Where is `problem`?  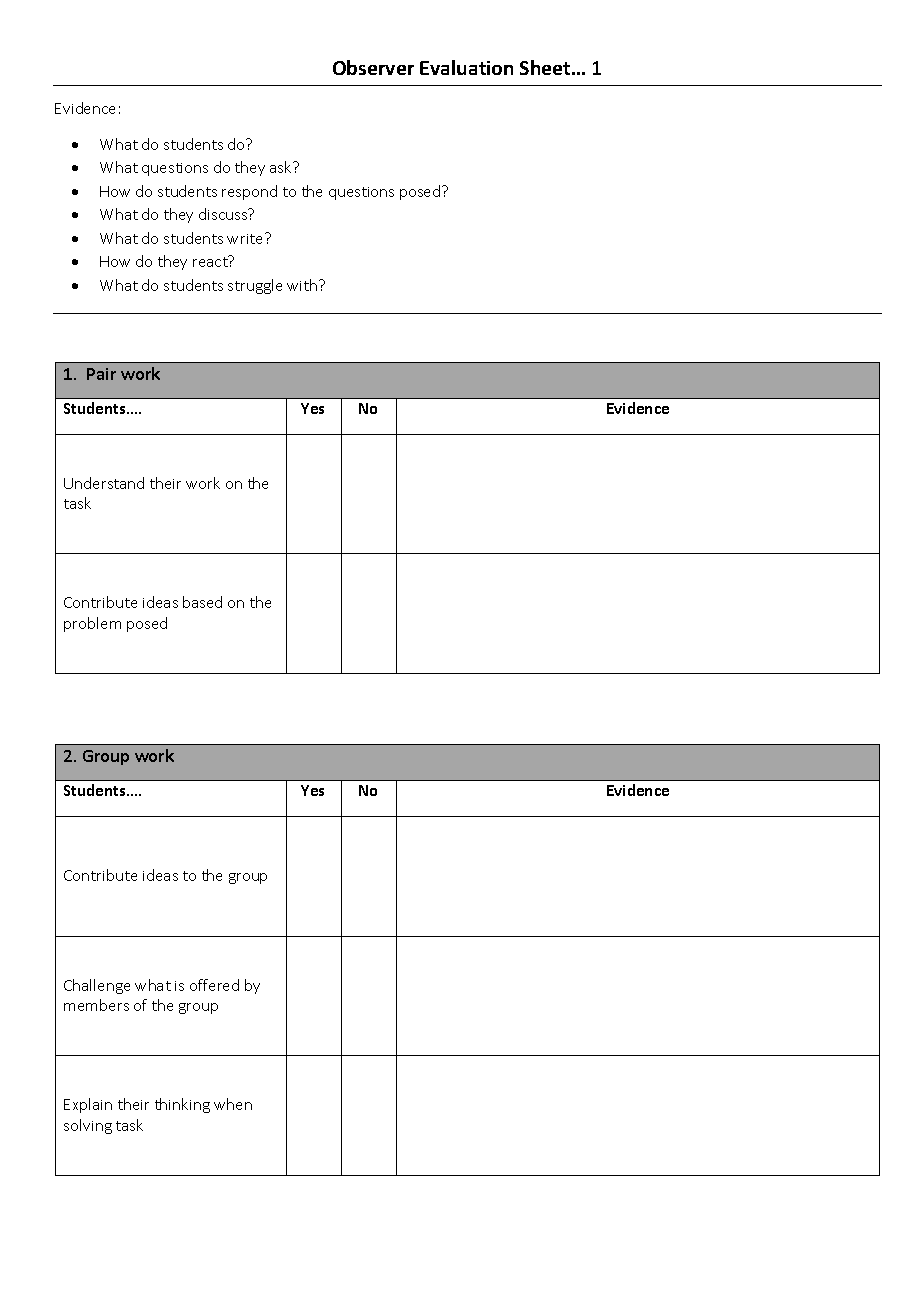 problem is located at coordinates (92, 624).
